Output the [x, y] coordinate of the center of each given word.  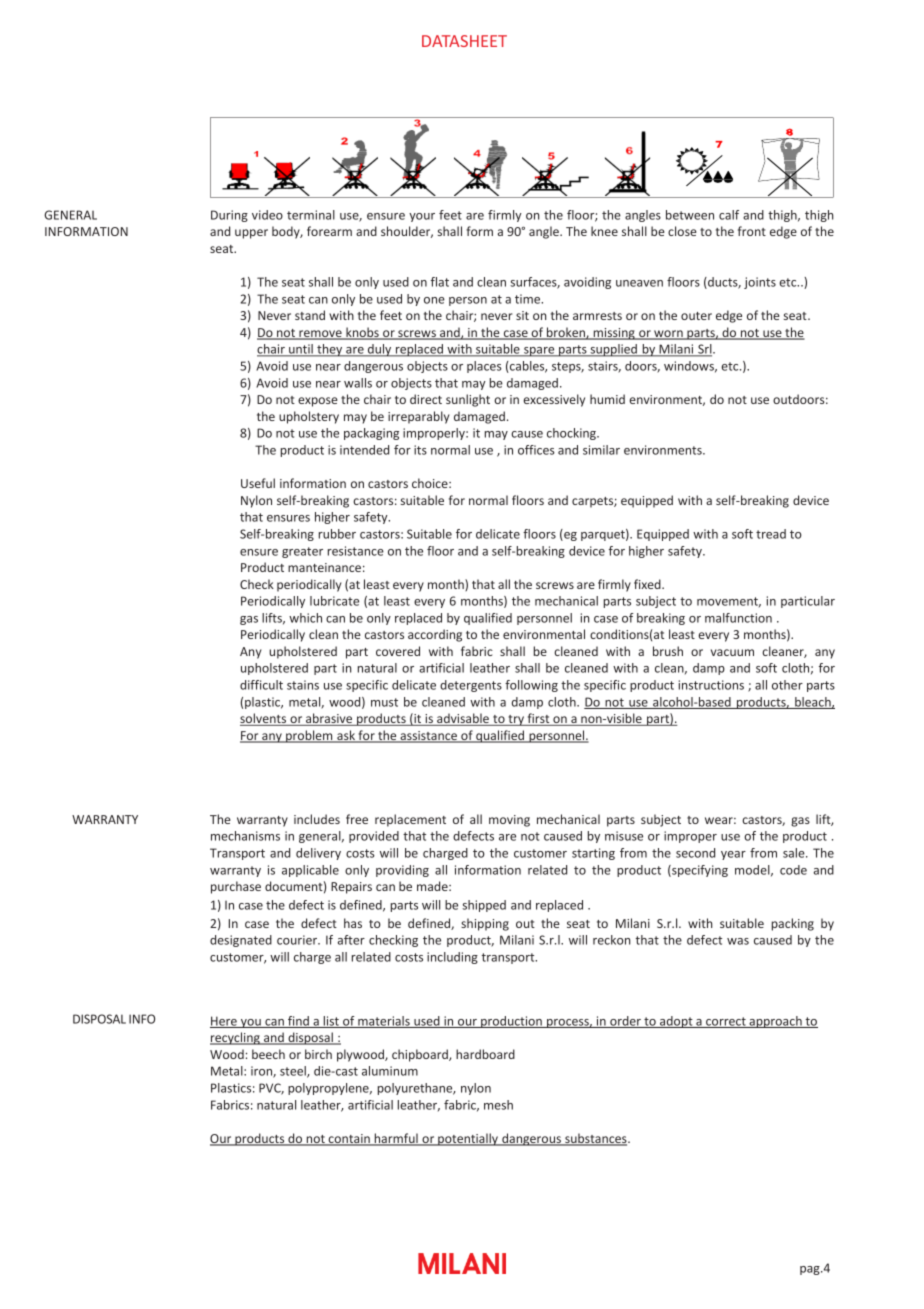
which [305, 618]
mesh [498, 1105]
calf [729, 215]
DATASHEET [464, 41]
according [435, 635]
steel [294, 1072]
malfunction [738, 618]
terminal [311, 215]
